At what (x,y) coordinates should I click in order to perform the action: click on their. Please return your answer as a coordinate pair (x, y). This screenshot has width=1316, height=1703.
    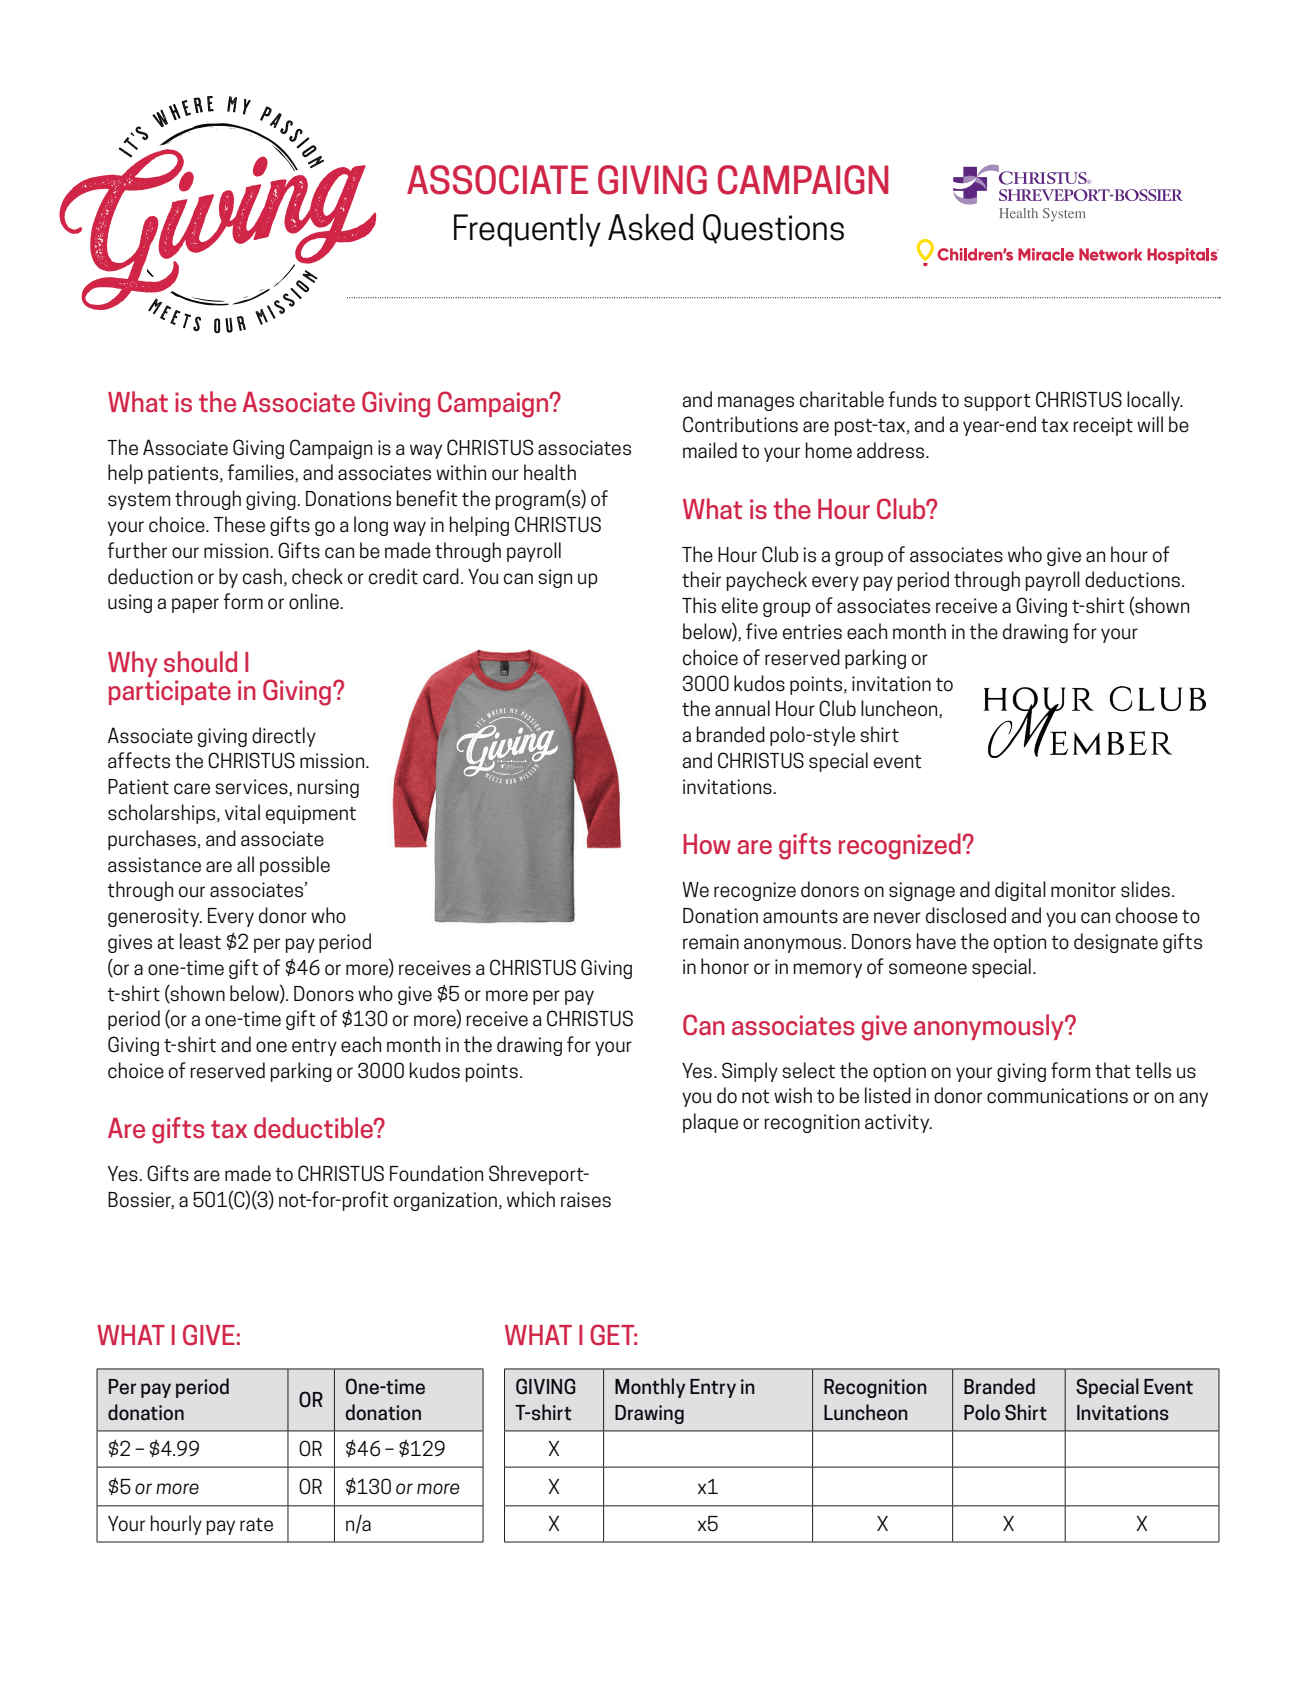
    Looking at the image, I should click on (701, 579).
